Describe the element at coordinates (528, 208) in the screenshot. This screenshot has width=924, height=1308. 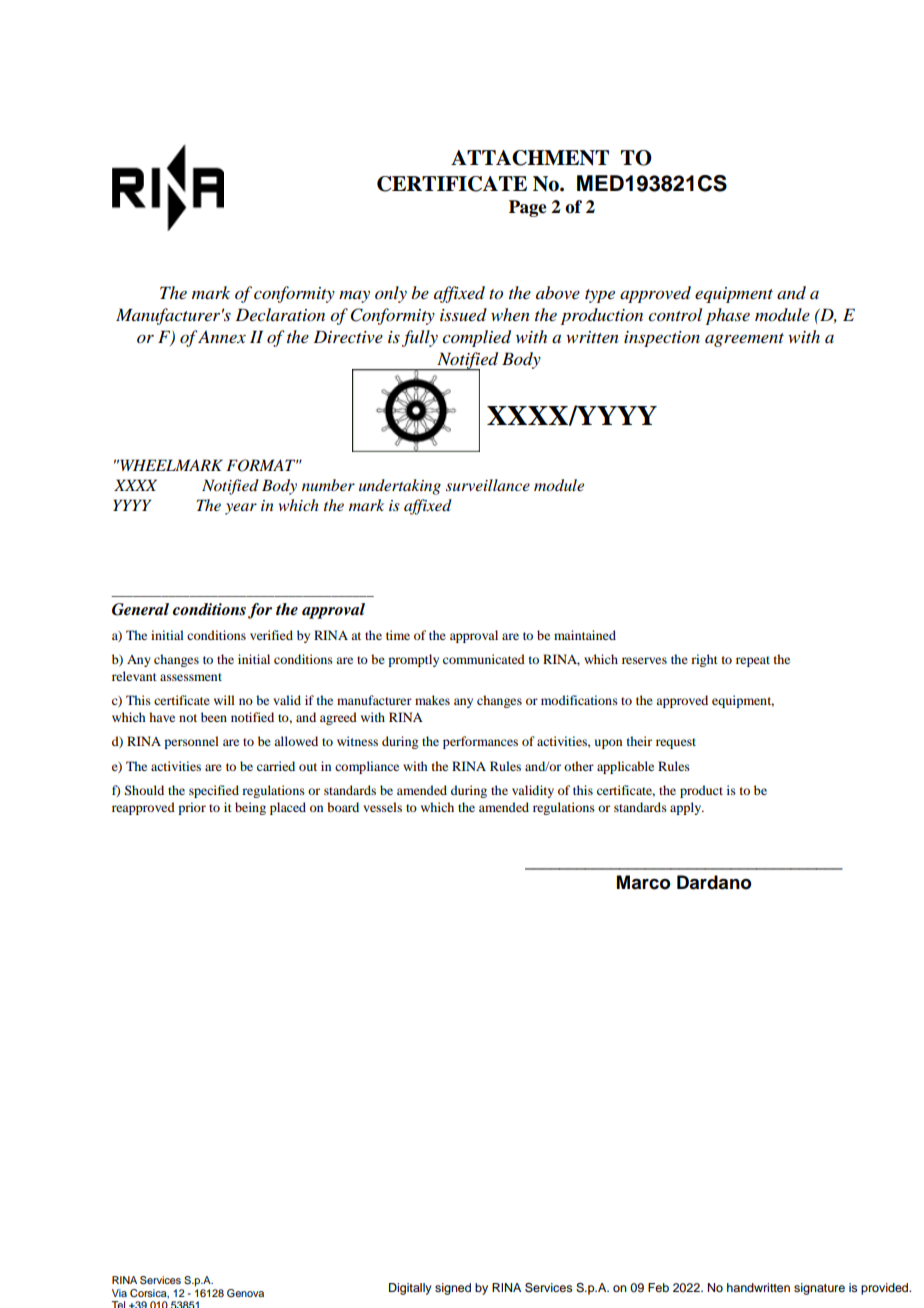
I see `Page` at that location.
